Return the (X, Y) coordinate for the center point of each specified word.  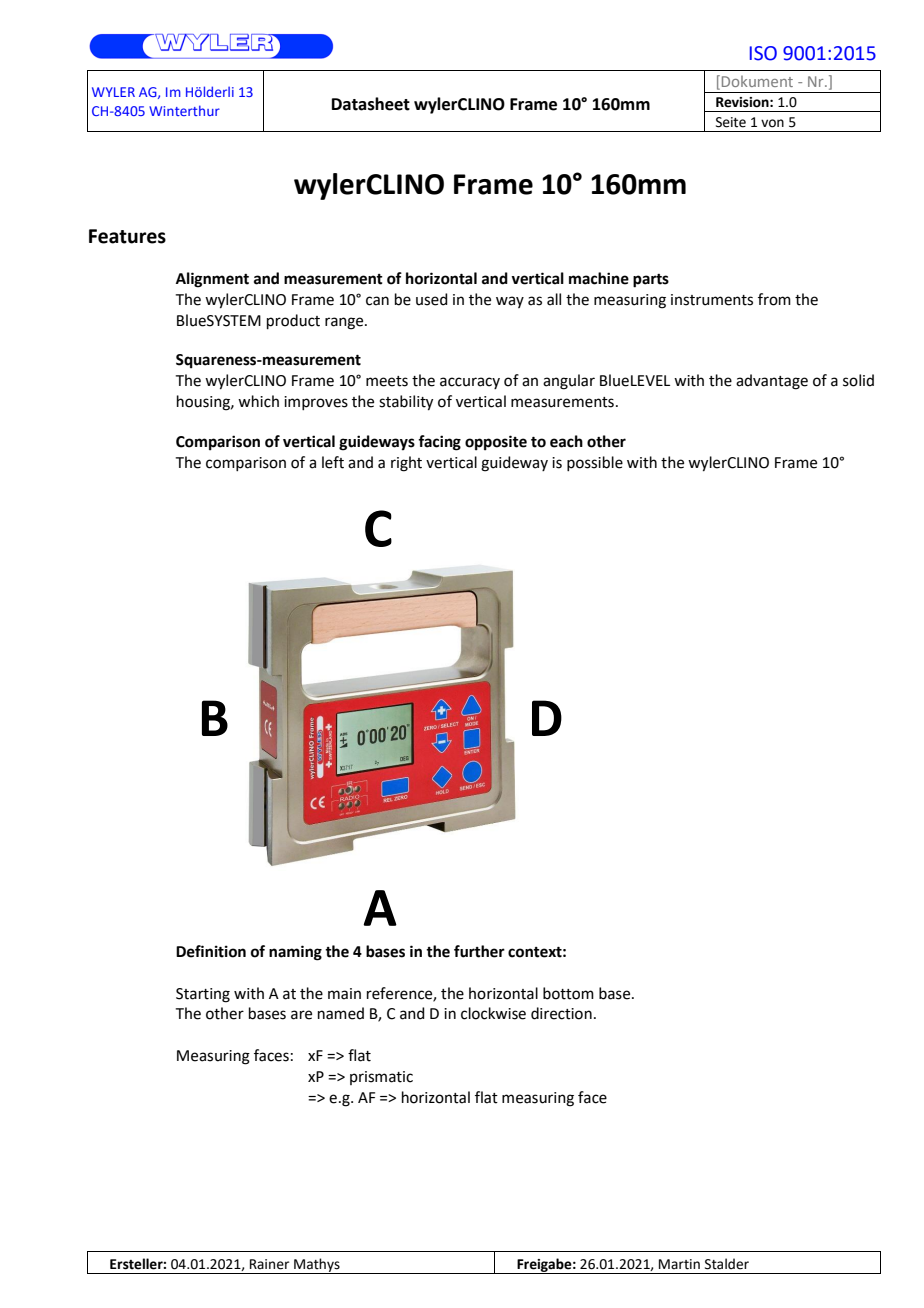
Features (127, 236)
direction (561, 1013)
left (333, 462)
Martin (679, 1264)
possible (595, 463)
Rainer (269, 1264)
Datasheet (371, 104)
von (772, 123)
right (406, 464)
